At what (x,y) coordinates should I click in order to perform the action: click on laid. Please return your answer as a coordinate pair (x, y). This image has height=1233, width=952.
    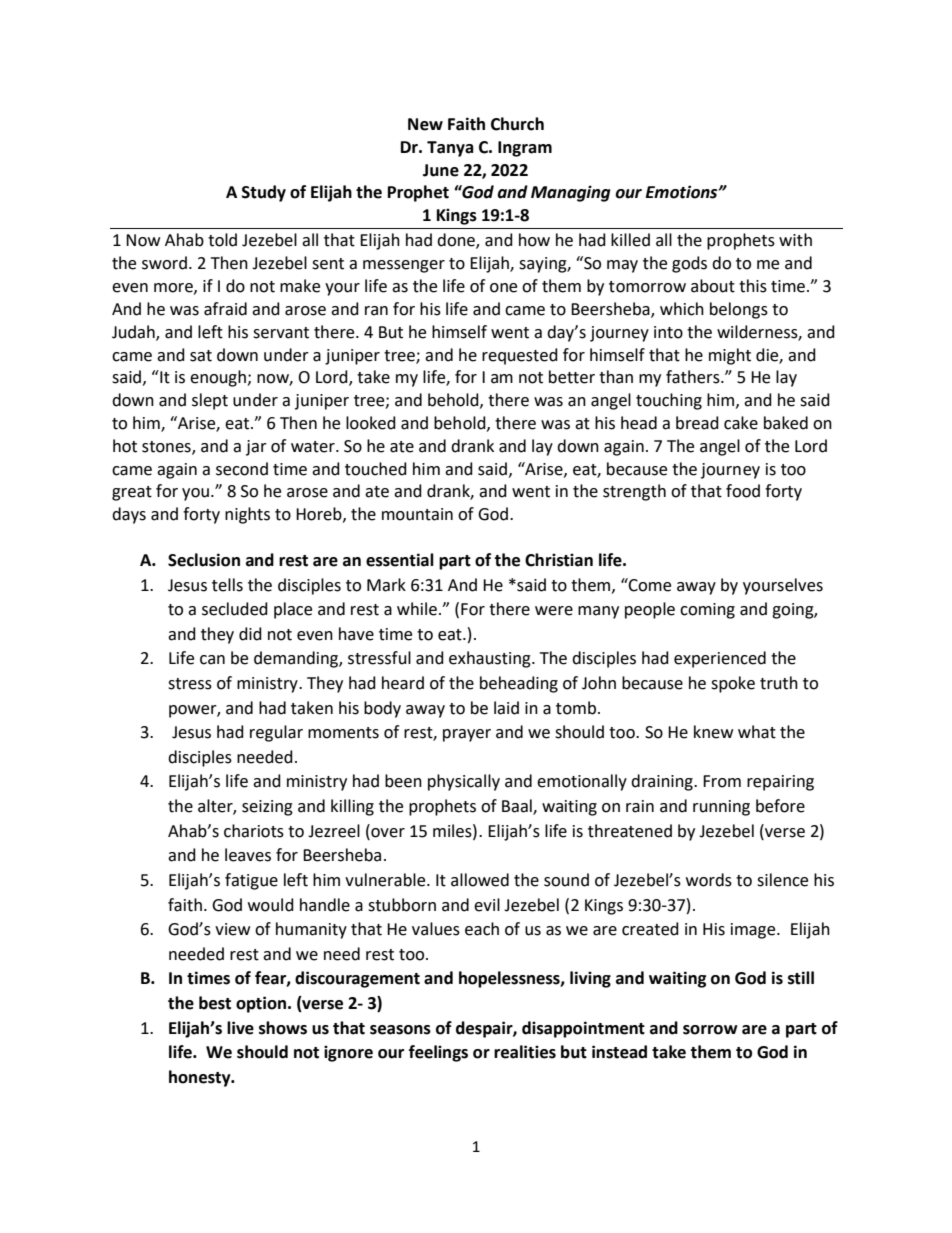
    Looking at the image, I should click on (506, 708).
